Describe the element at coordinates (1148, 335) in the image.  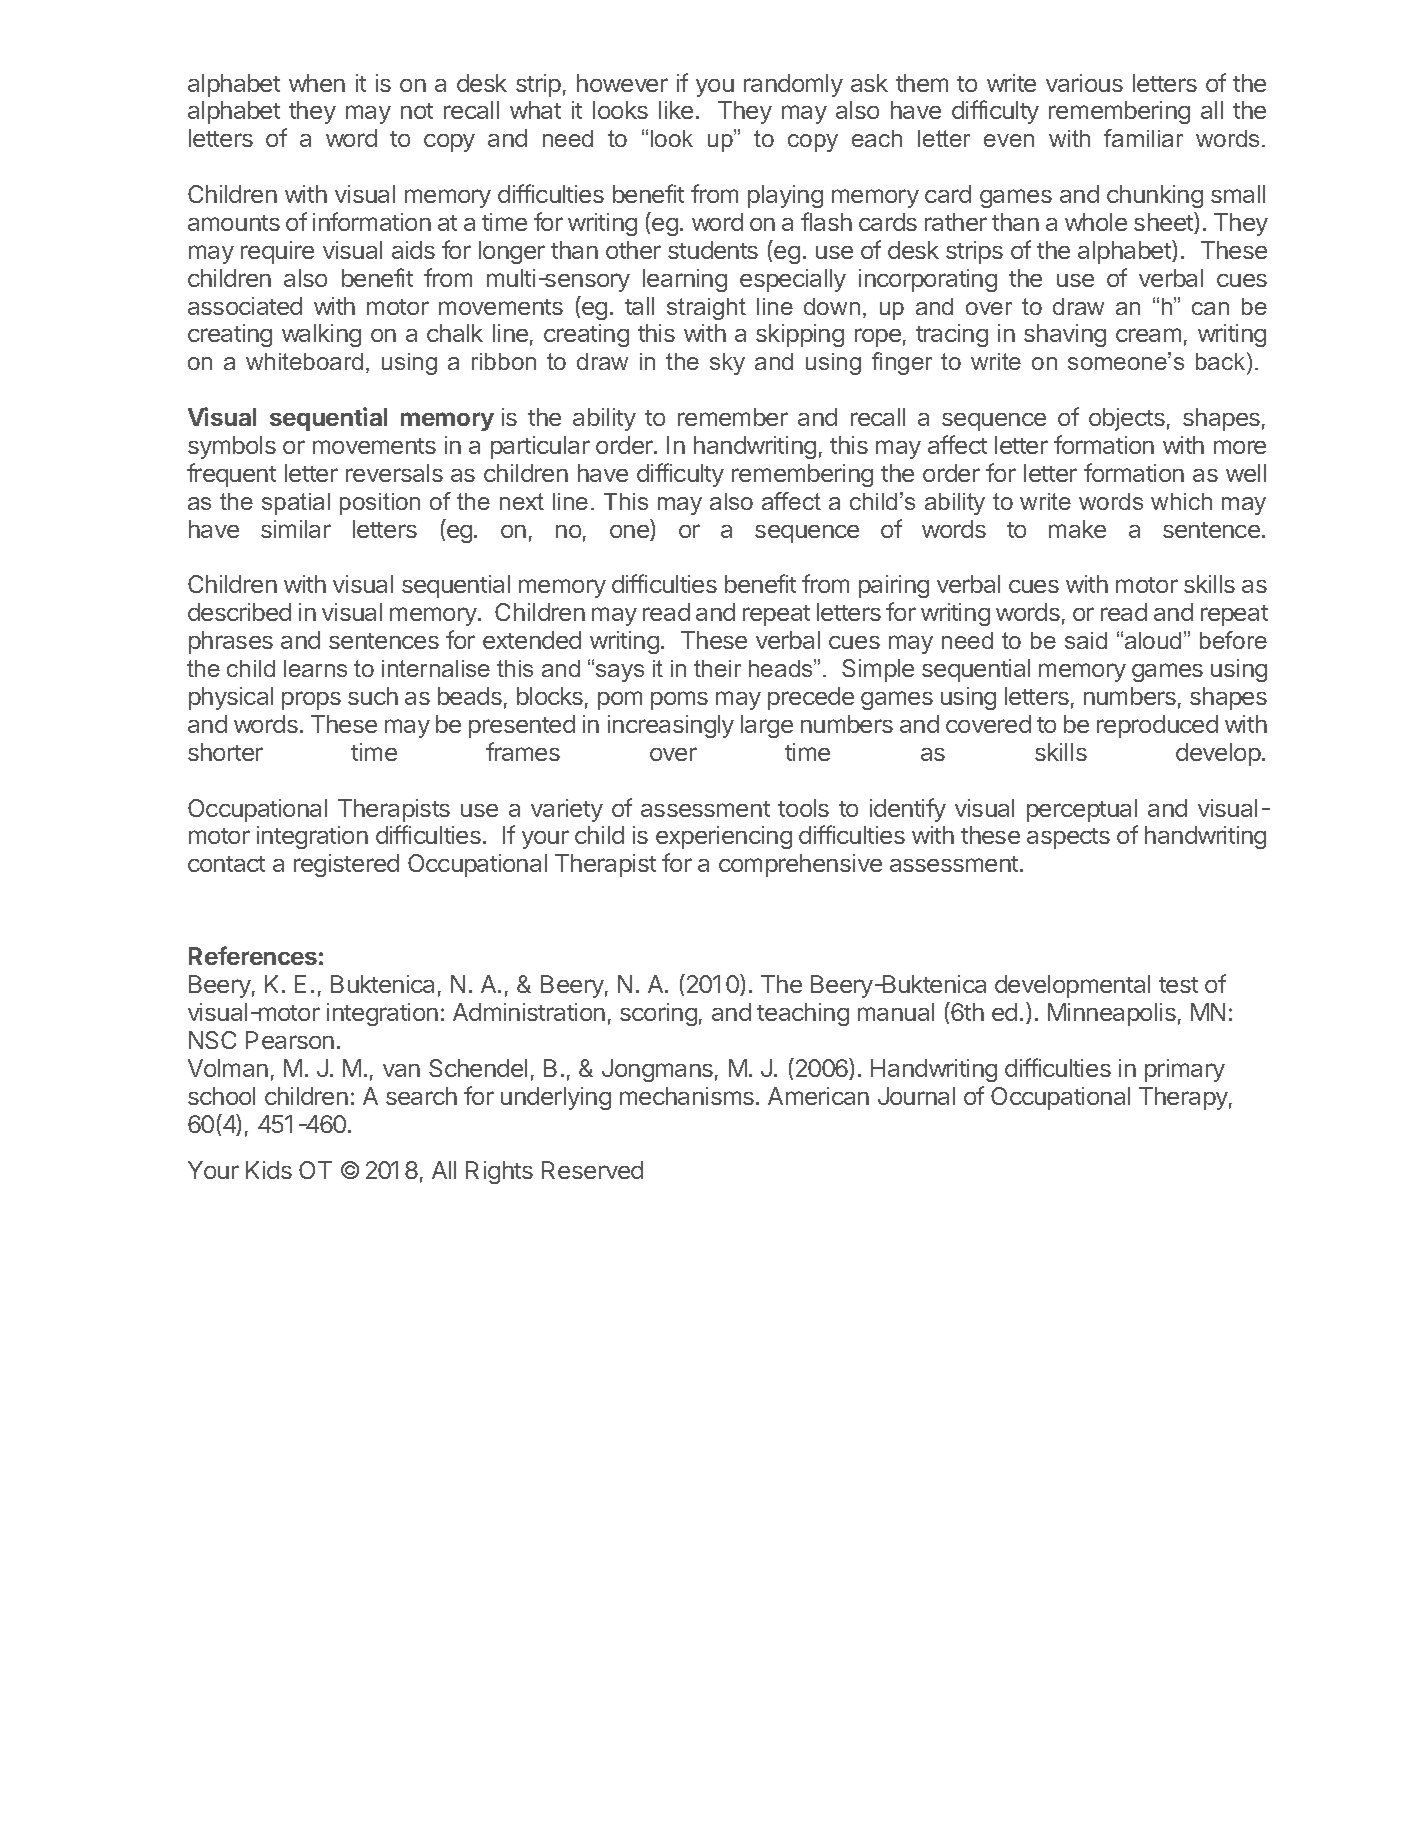
I see `cream` at that location.
